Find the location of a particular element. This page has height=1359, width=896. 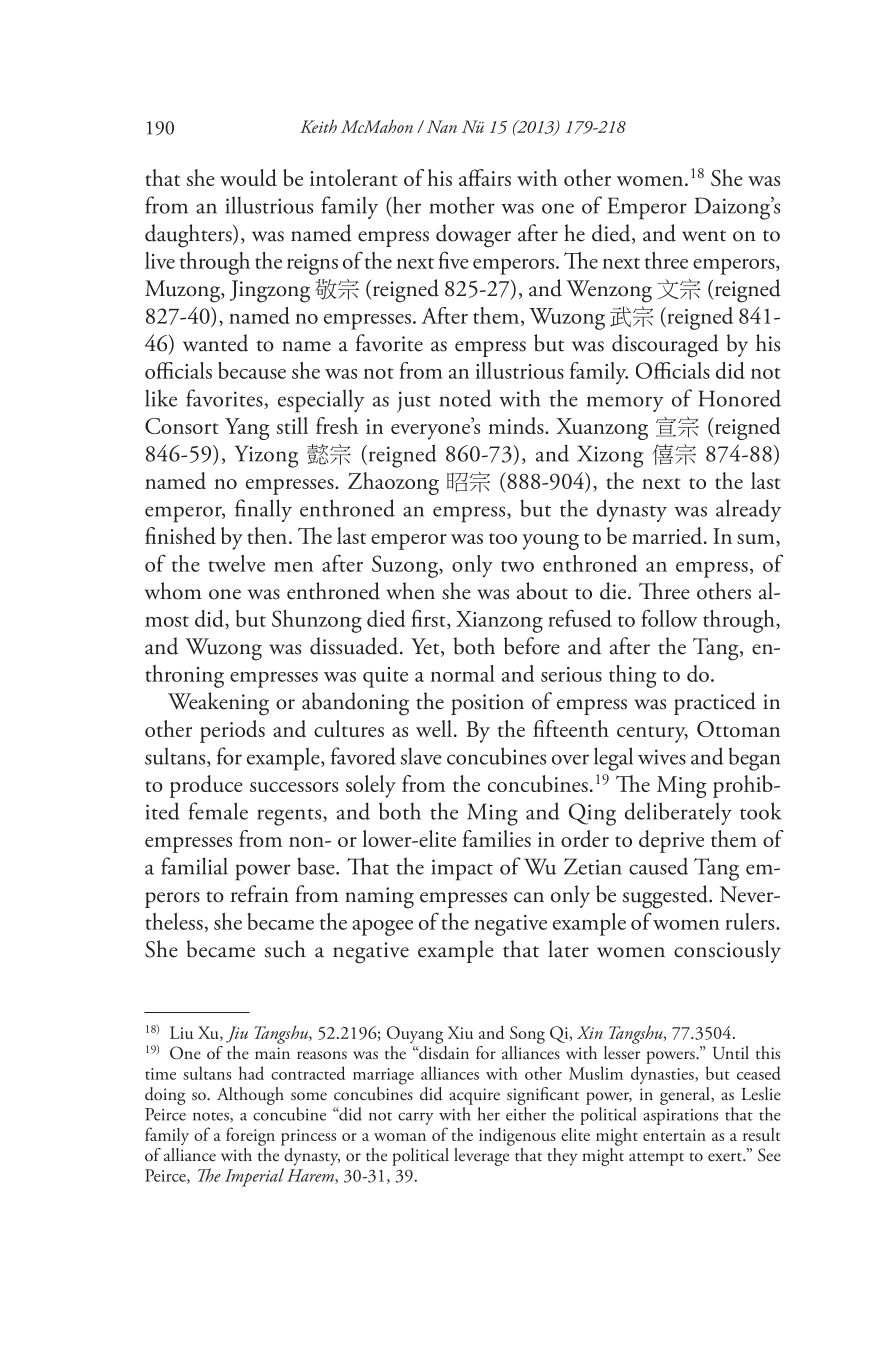

refrain is located at coordinates (260, 894).
